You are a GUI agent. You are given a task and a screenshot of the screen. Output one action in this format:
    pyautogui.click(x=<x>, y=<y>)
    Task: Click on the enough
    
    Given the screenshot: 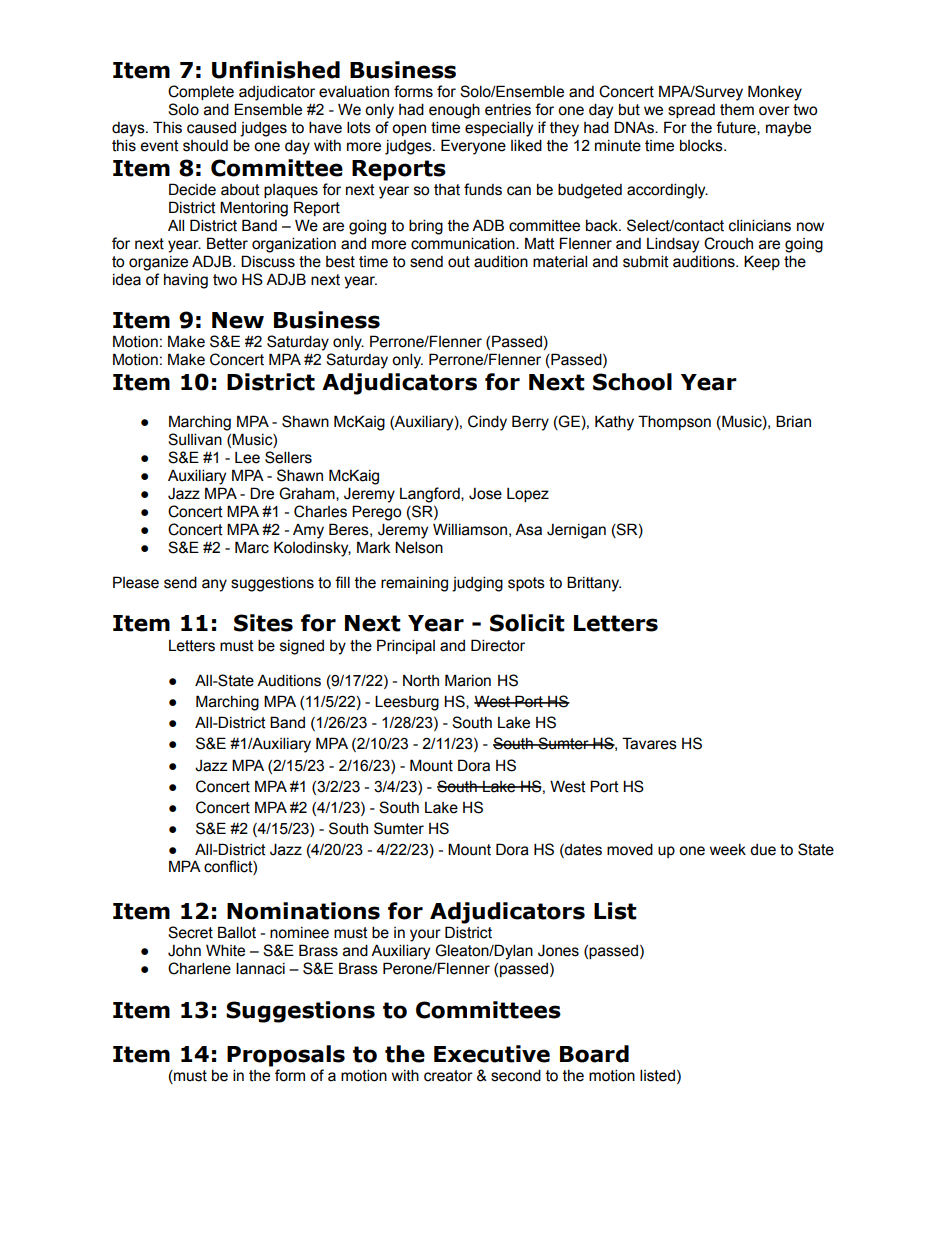 What is the action you would take?
    pyautogui.click(x=454, y=111)
